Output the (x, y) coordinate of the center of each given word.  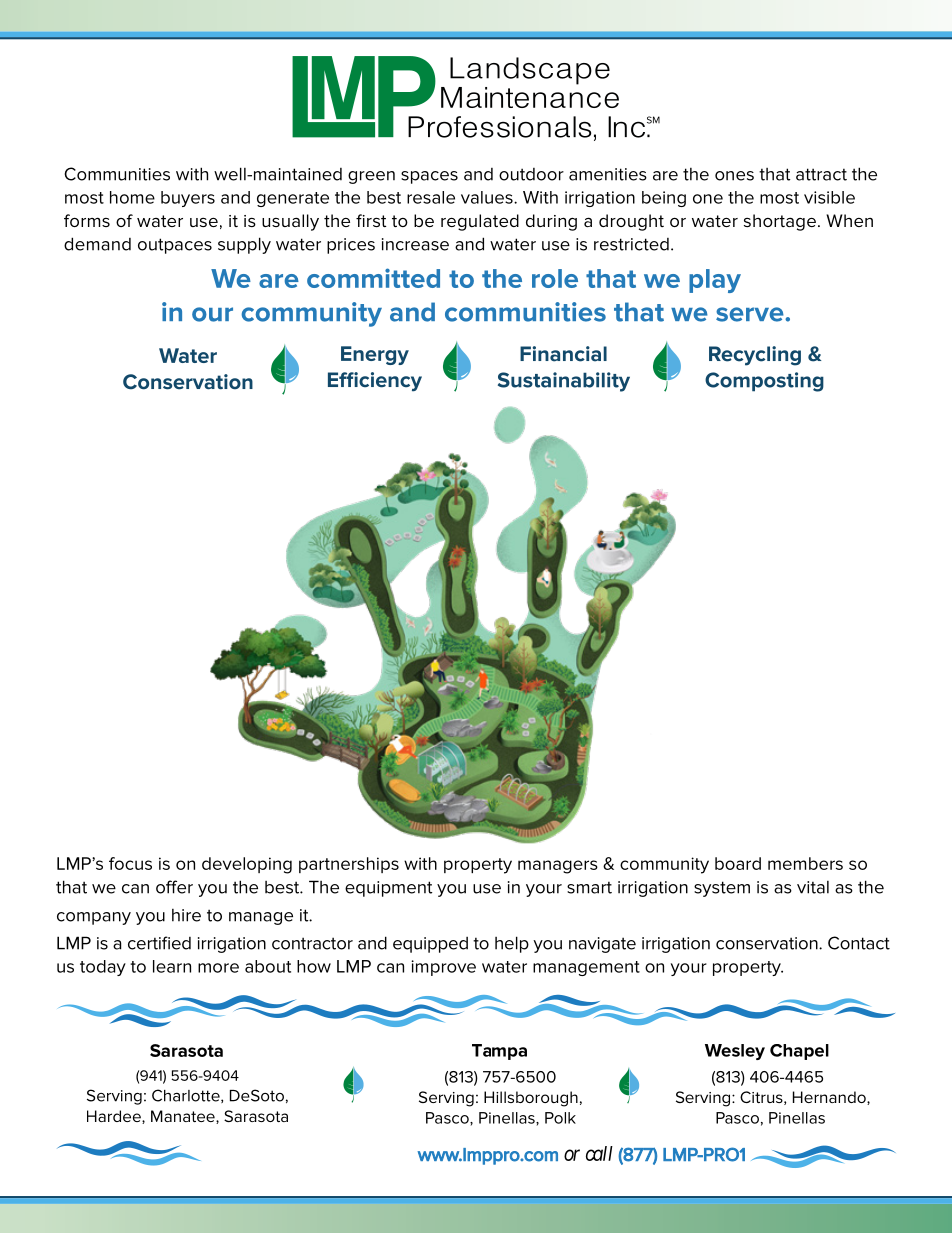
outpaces (175, 246)
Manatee (184, 1117)
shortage (780, 222)
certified (159, 943)
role (555, 278)
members (805, 863)
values (488, 197)
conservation (768, 943)
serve (751, 314)
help (512, 944)
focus (130, 863)
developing (247, 865)
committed (373, 278)
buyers (188, 199)
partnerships (349, 865)
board (738, 863)
